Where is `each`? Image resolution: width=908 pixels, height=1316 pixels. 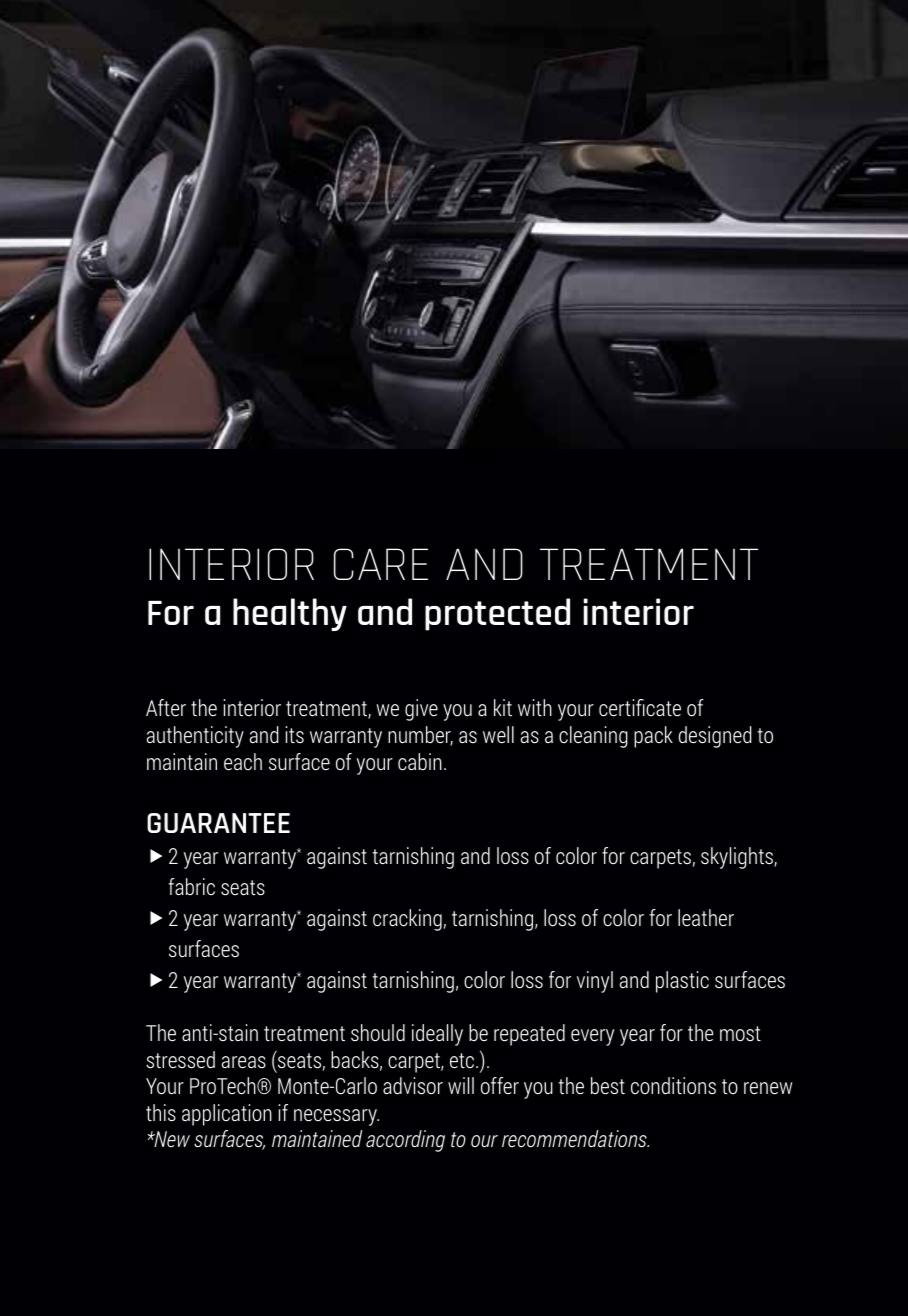 each is located at coordinates (243, 762).
